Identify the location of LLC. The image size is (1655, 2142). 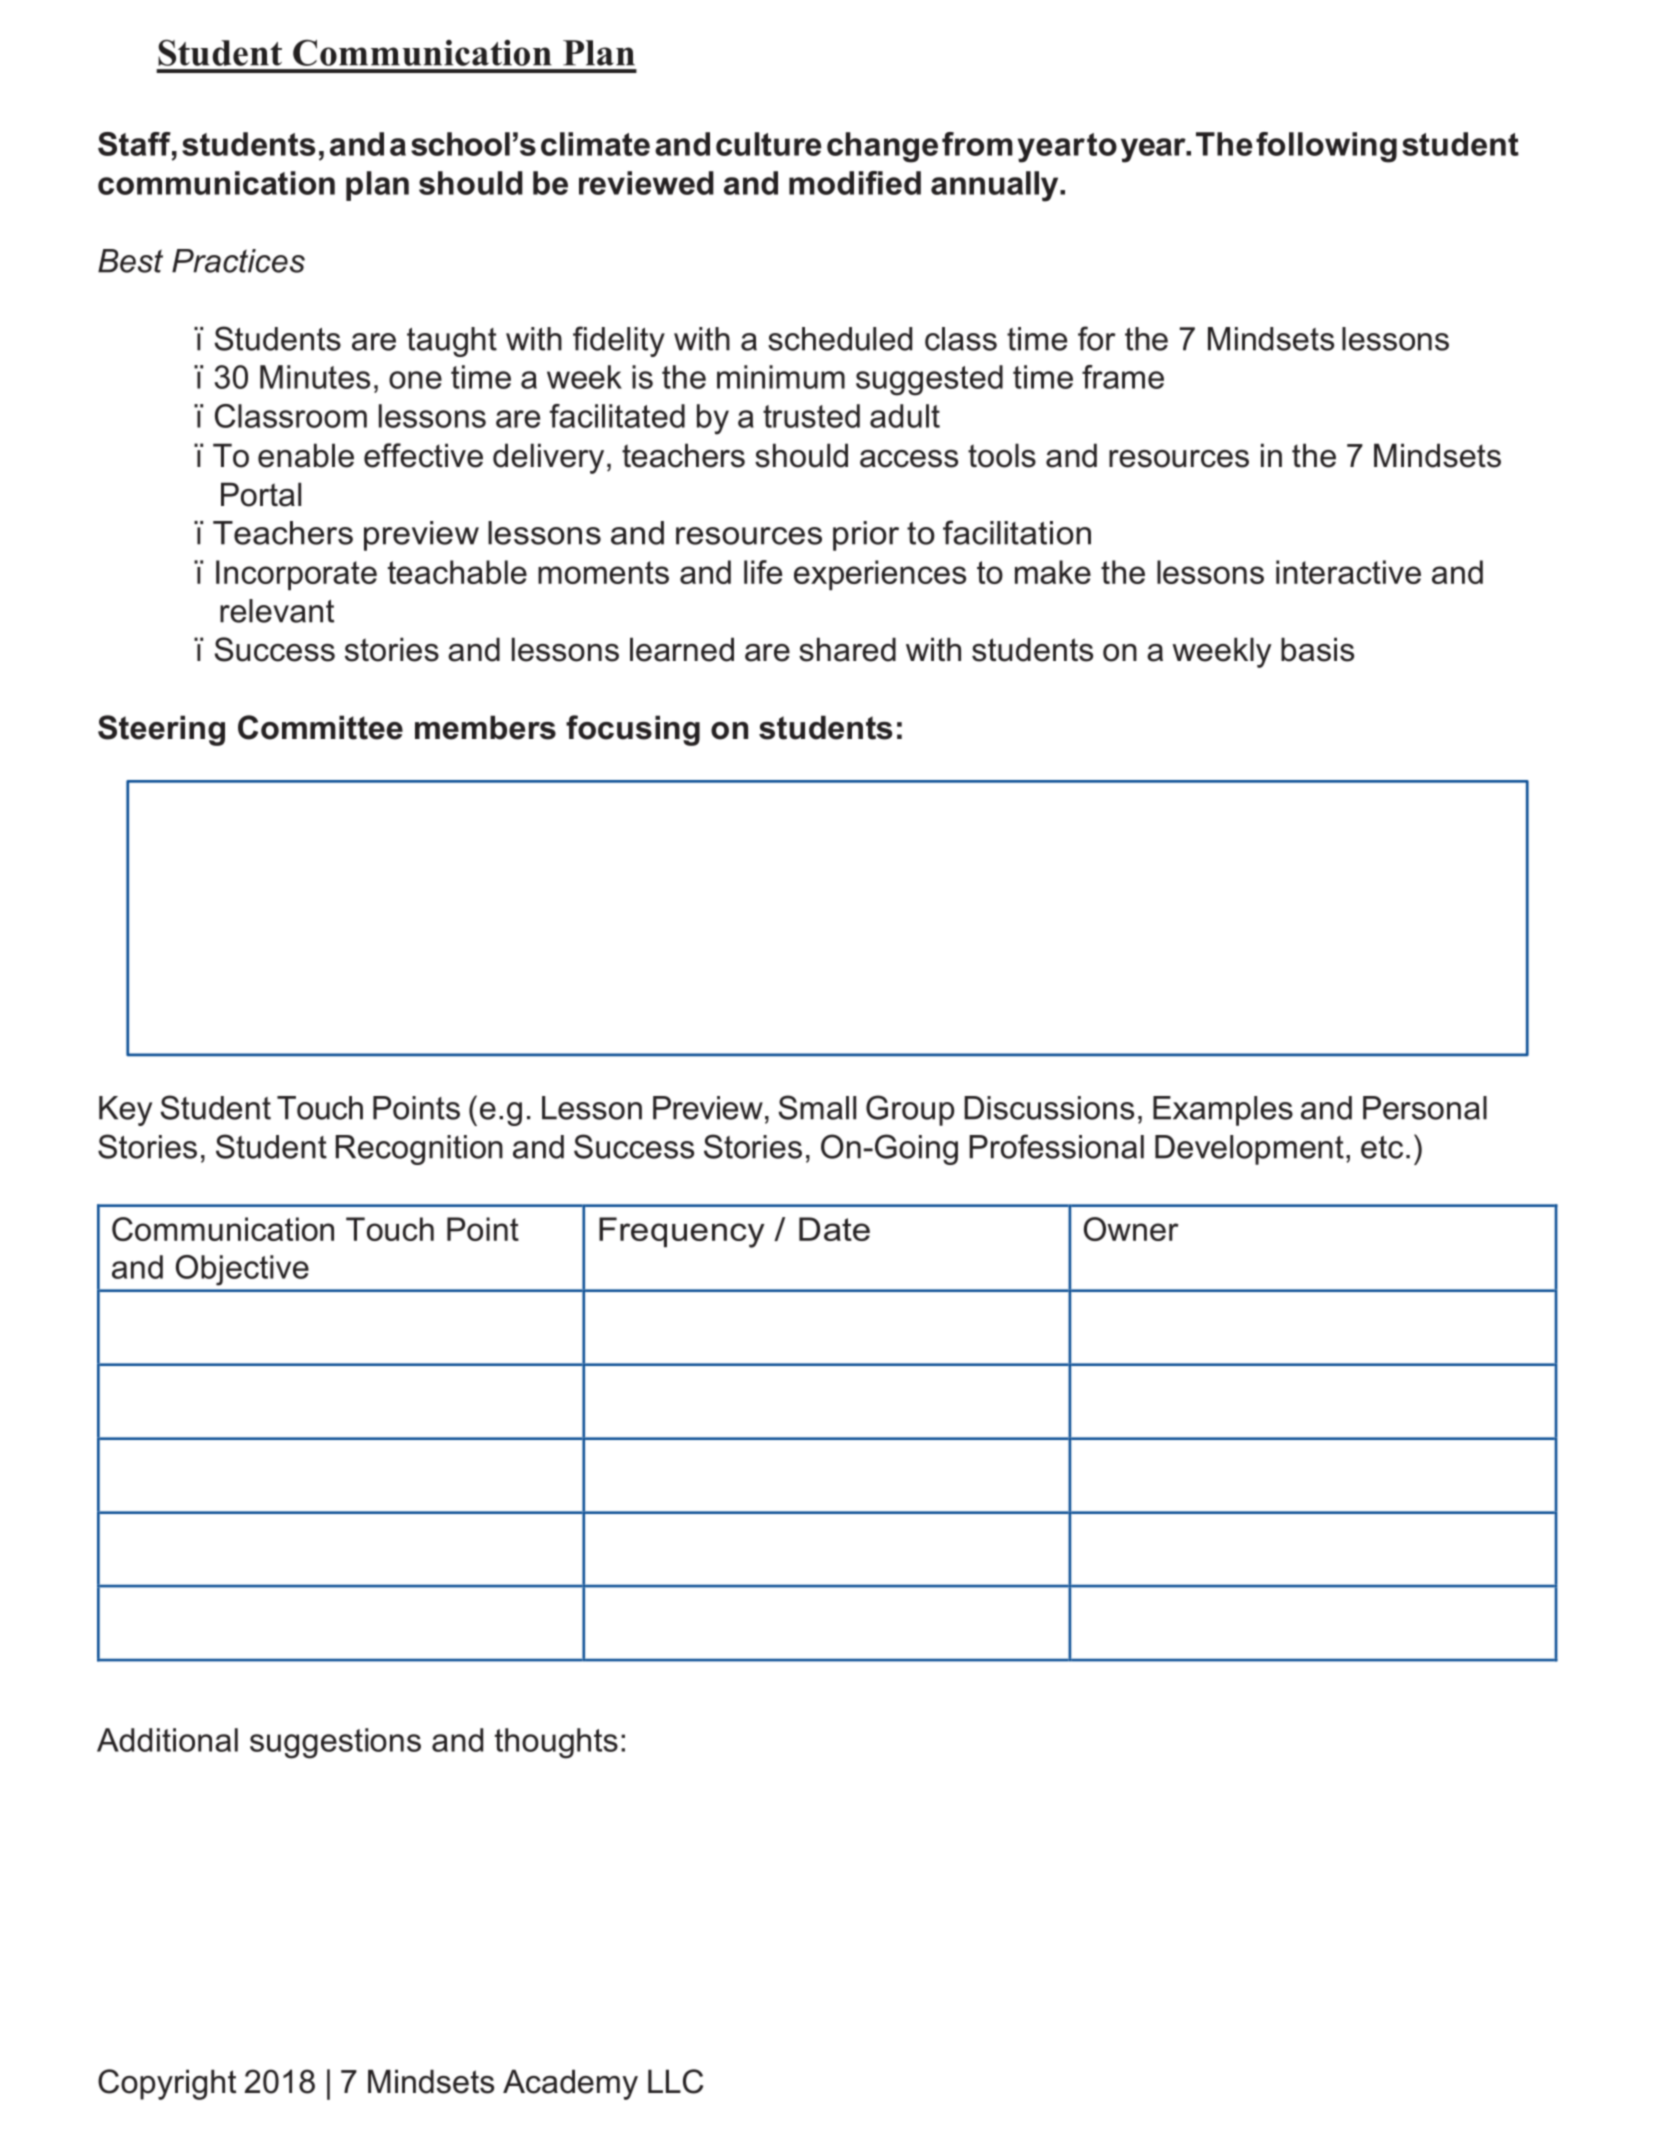
(675, 2081).
